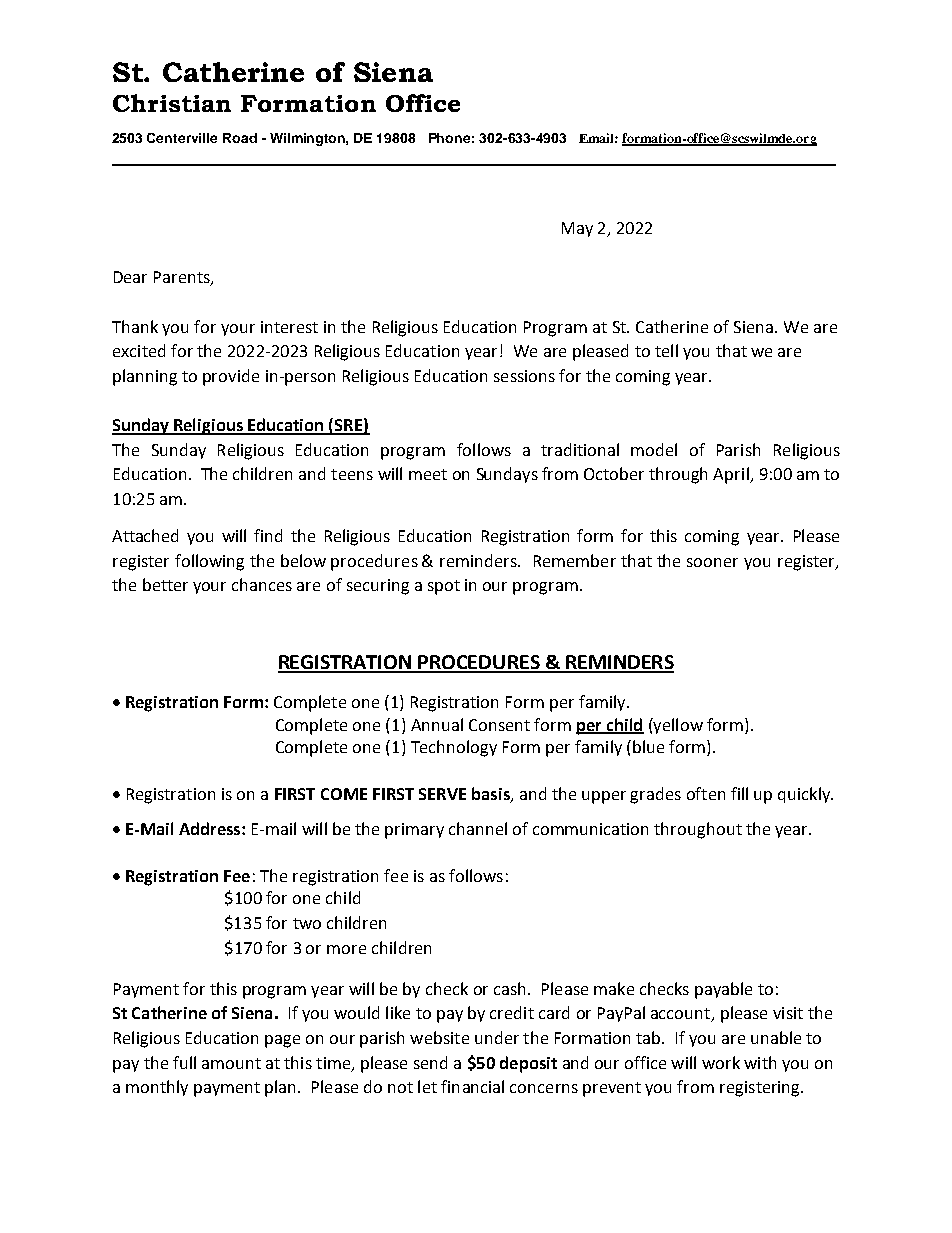 The height and width of the page is (1233, 952). Describe the element at coordinates (478, 828) in the page. I see `channel` at that location.
